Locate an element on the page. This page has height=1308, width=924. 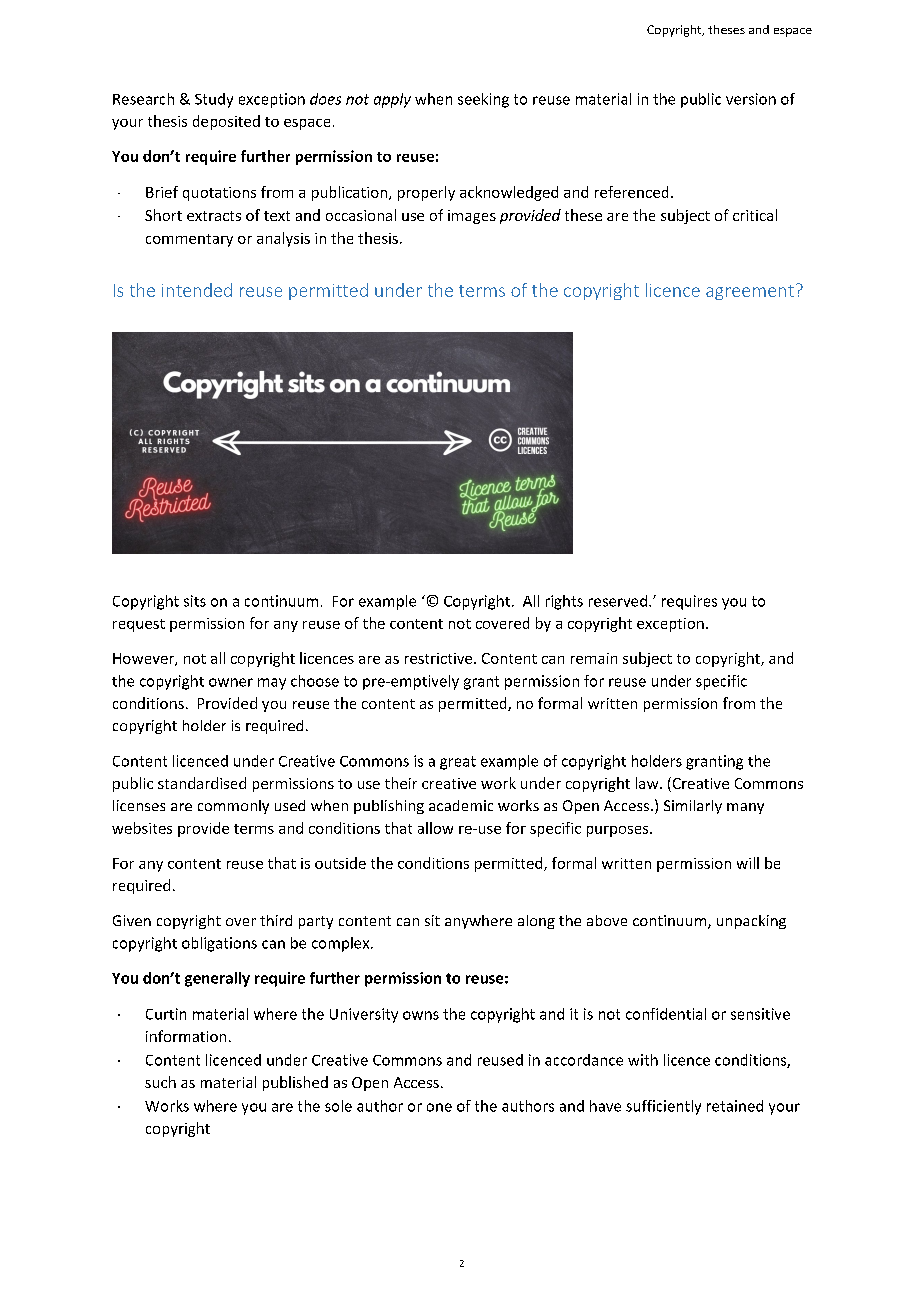
deposited is located at coordinates (226, 122).
